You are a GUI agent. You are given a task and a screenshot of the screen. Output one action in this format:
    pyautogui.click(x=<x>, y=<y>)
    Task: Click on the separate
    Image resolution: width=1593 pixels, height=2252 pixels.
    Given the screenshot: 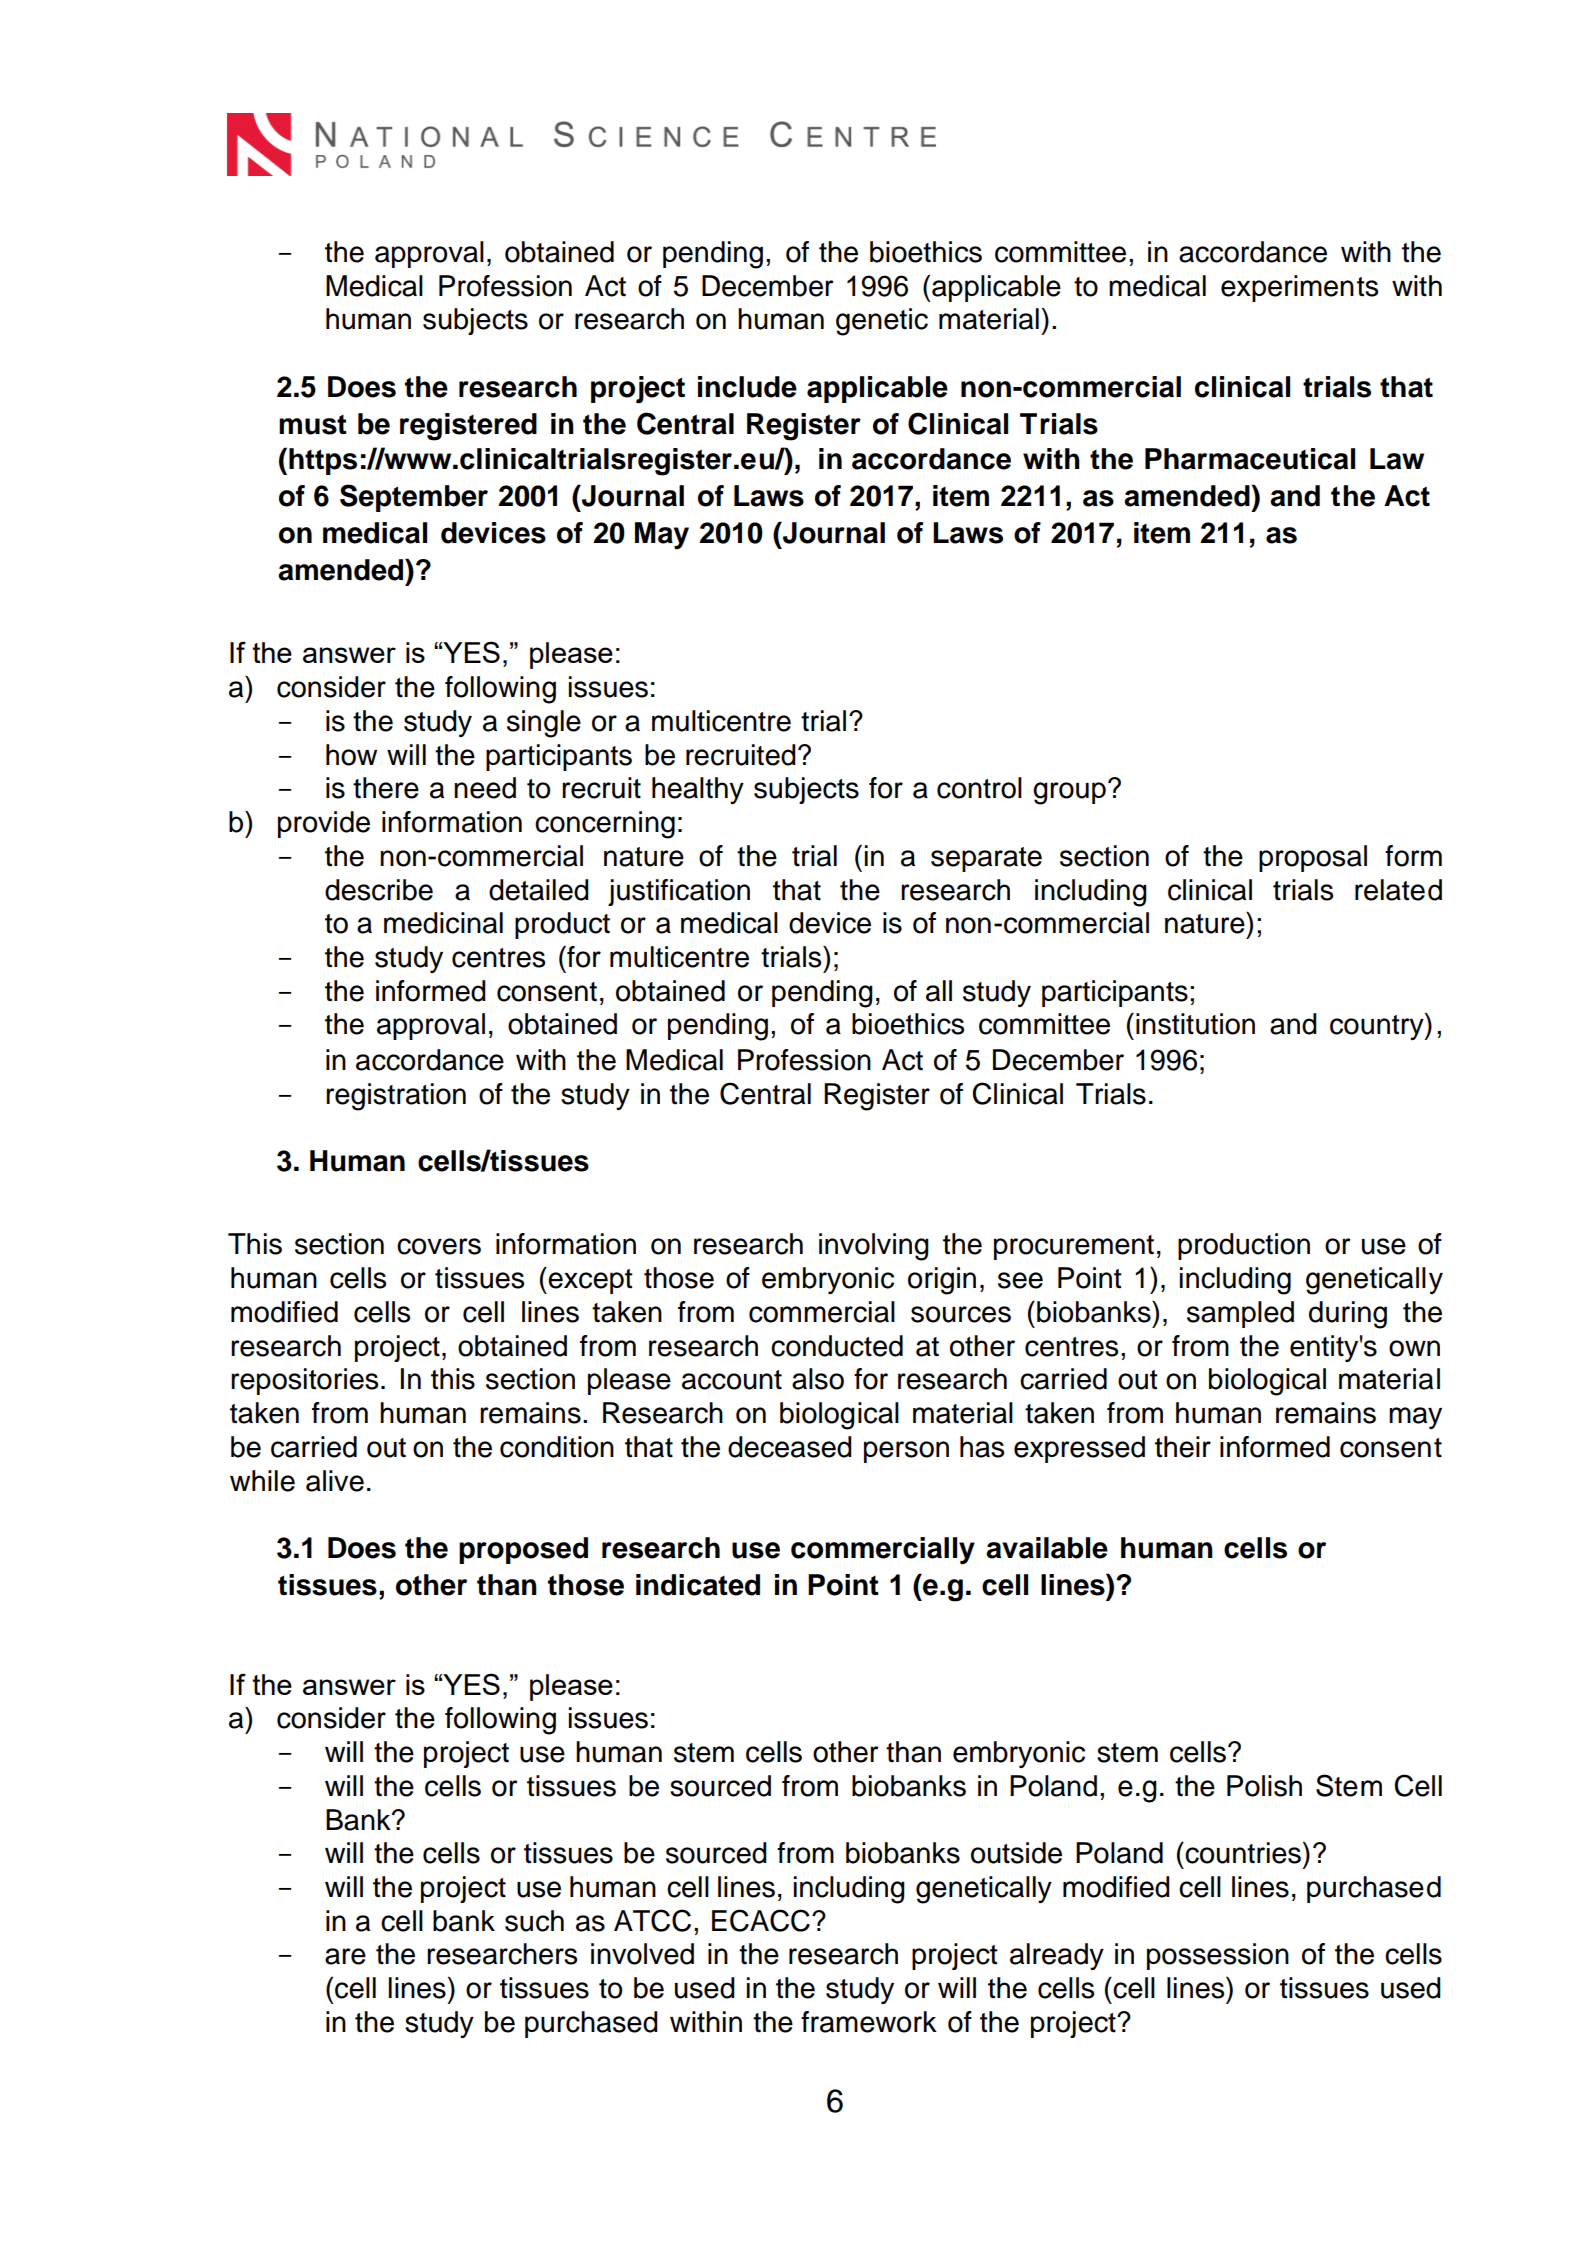 What is the action you would take?
    pyautogui.click(x=986, y=859)
